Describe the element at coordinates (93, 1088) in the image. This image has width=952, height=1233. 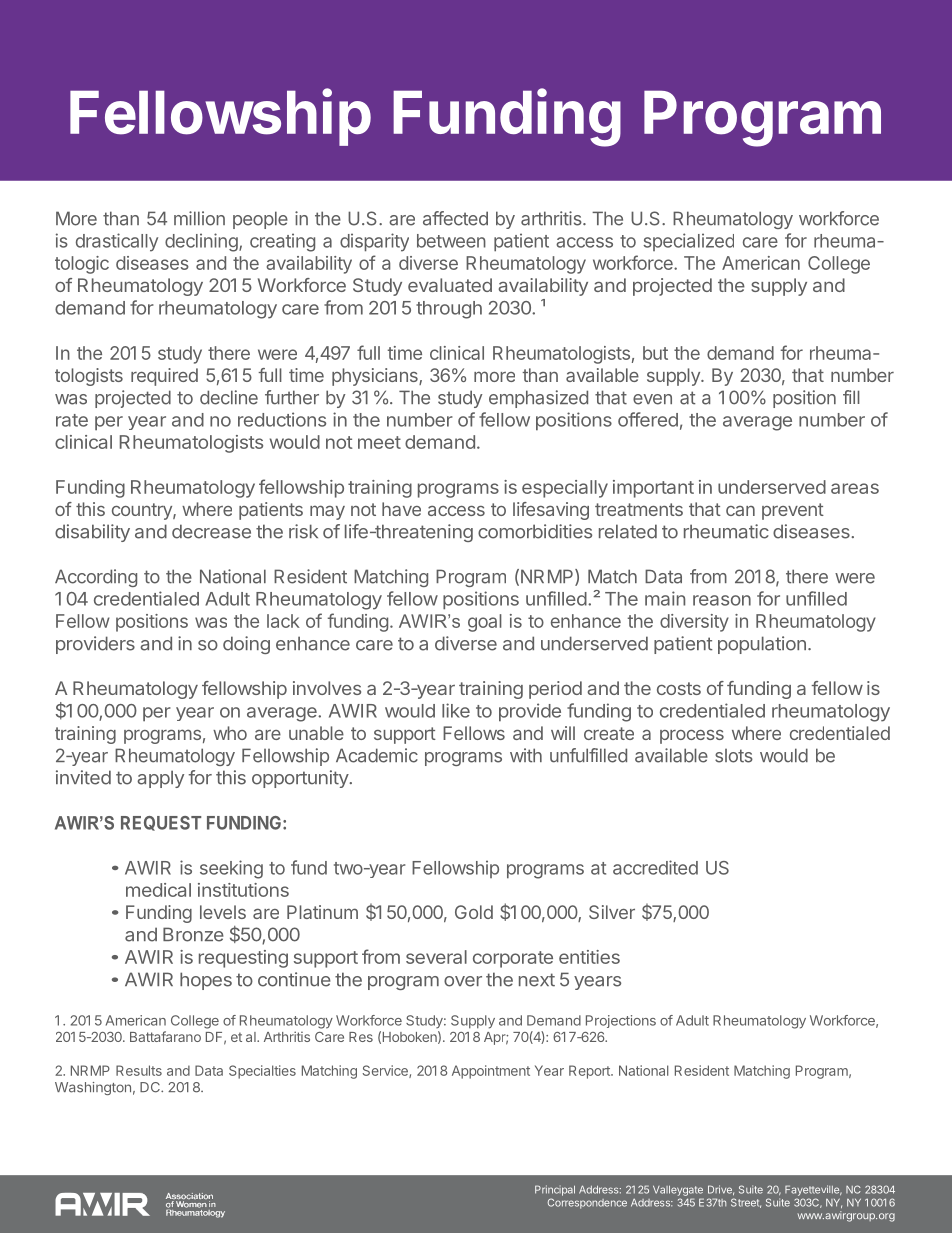
I see `Washington` at that location.
